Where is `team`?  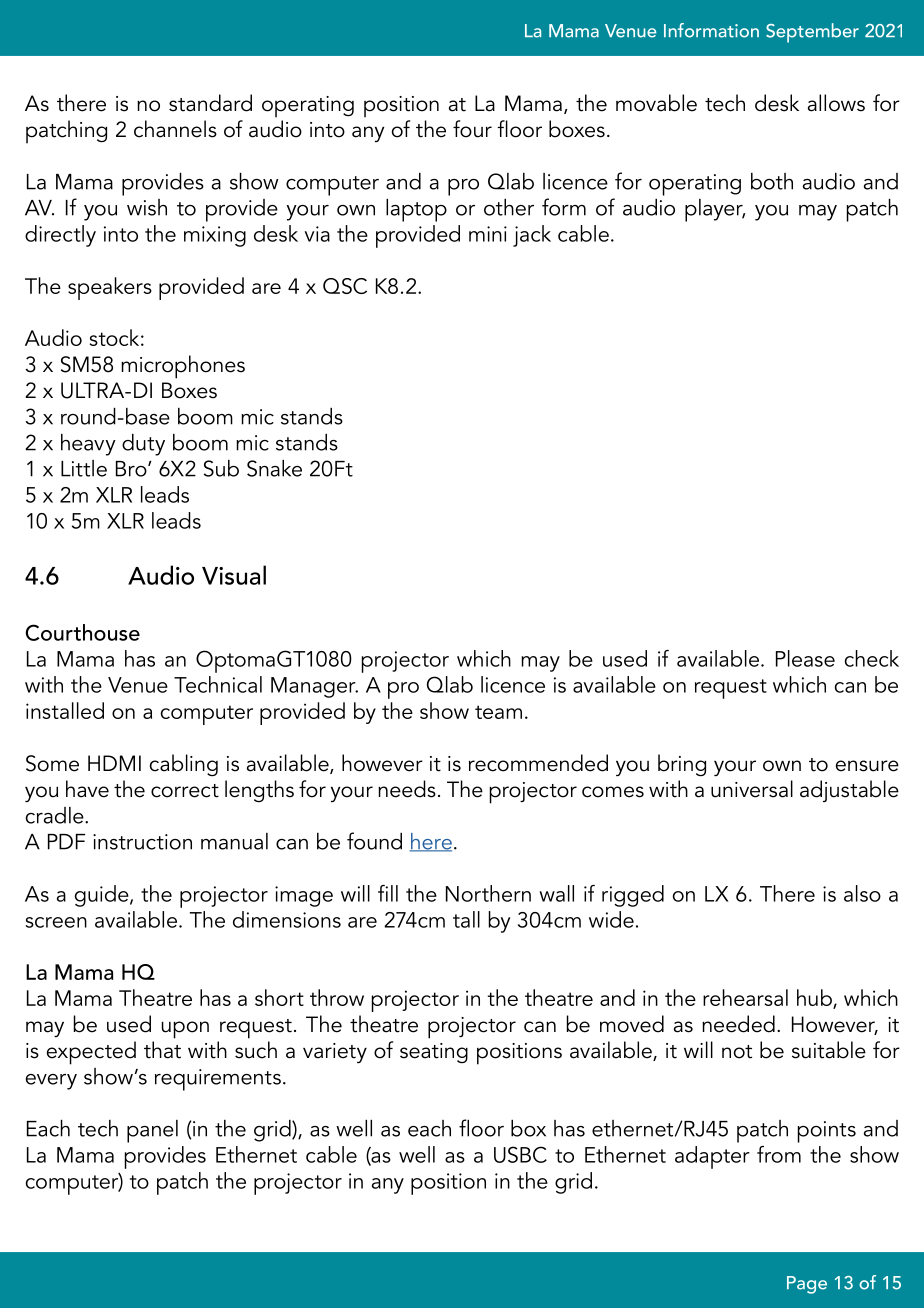 team is located at coordinates (498, 712).
